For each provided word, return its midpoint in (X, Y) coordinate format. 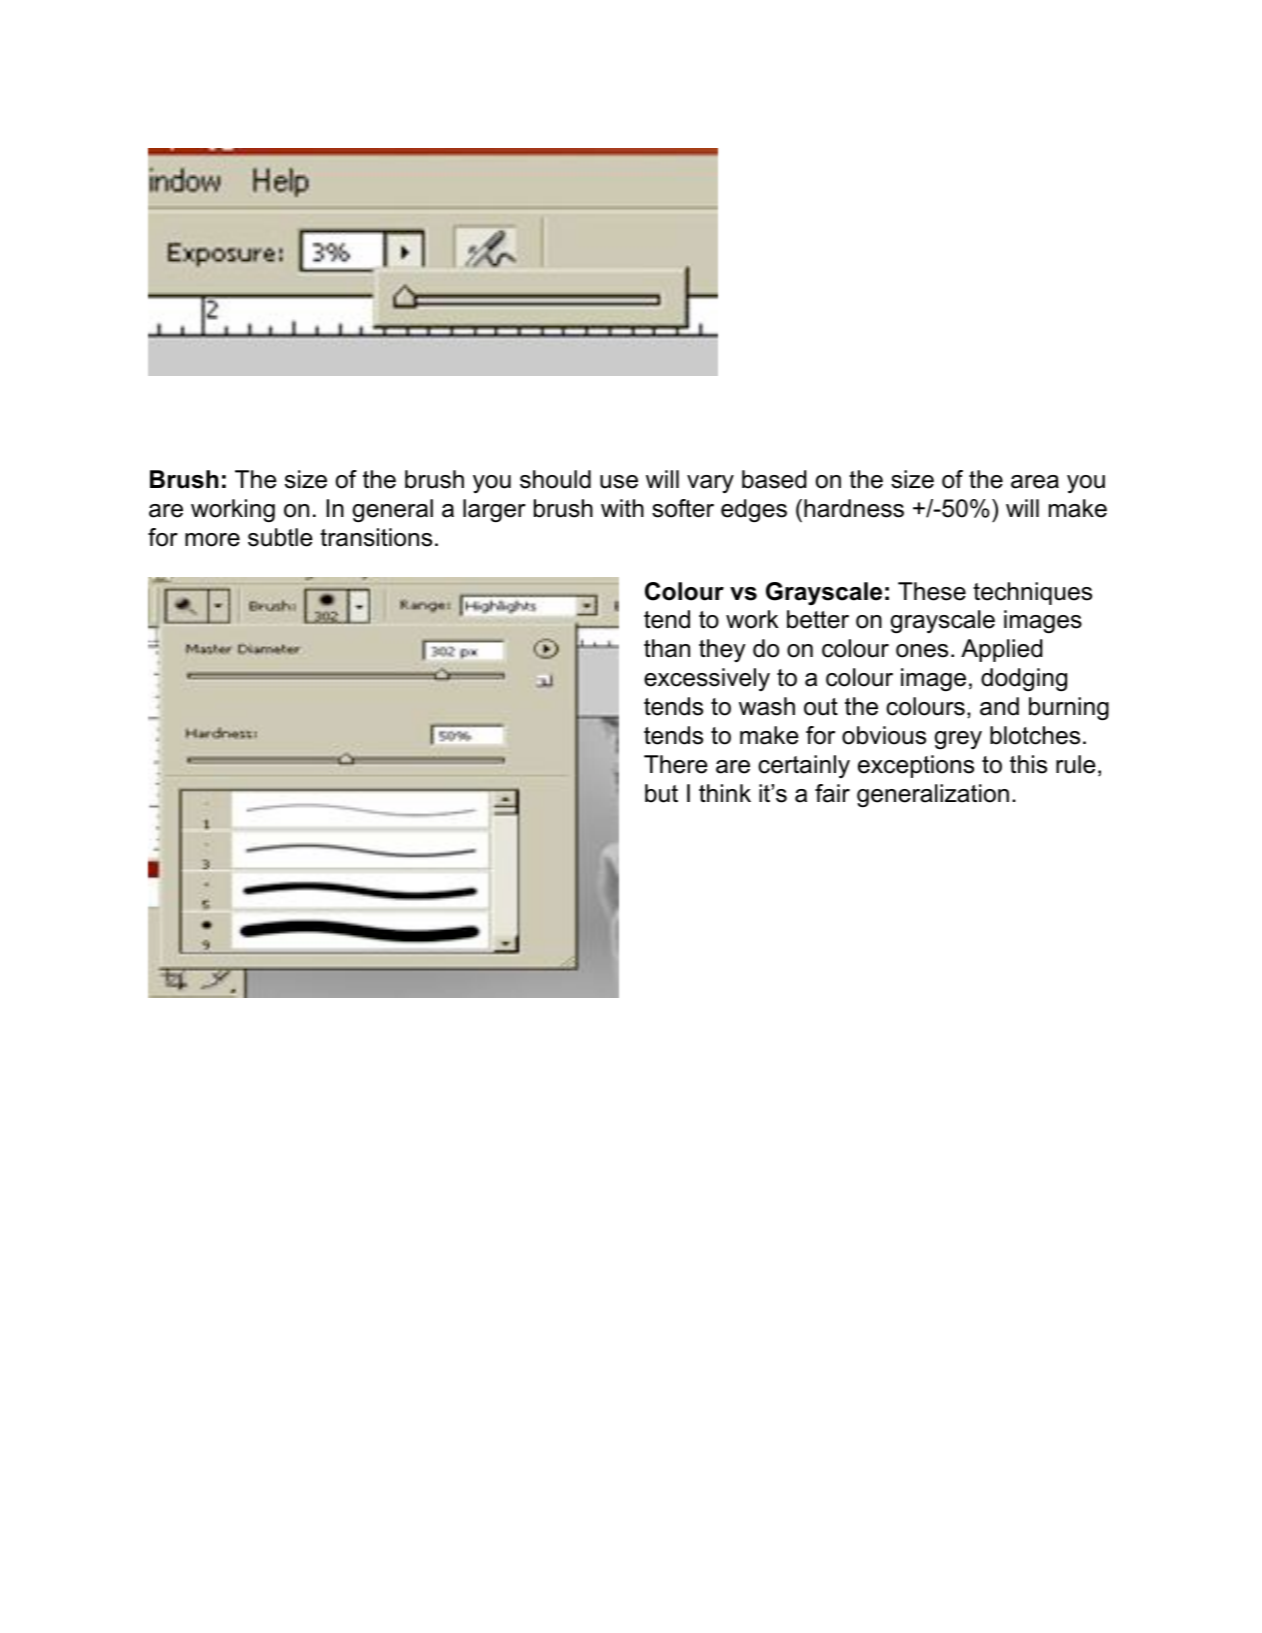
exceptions (916, 766)
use (619, 482)
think (725, 793)
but (661, 793)
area (1035, 482)
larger (494, 511)
